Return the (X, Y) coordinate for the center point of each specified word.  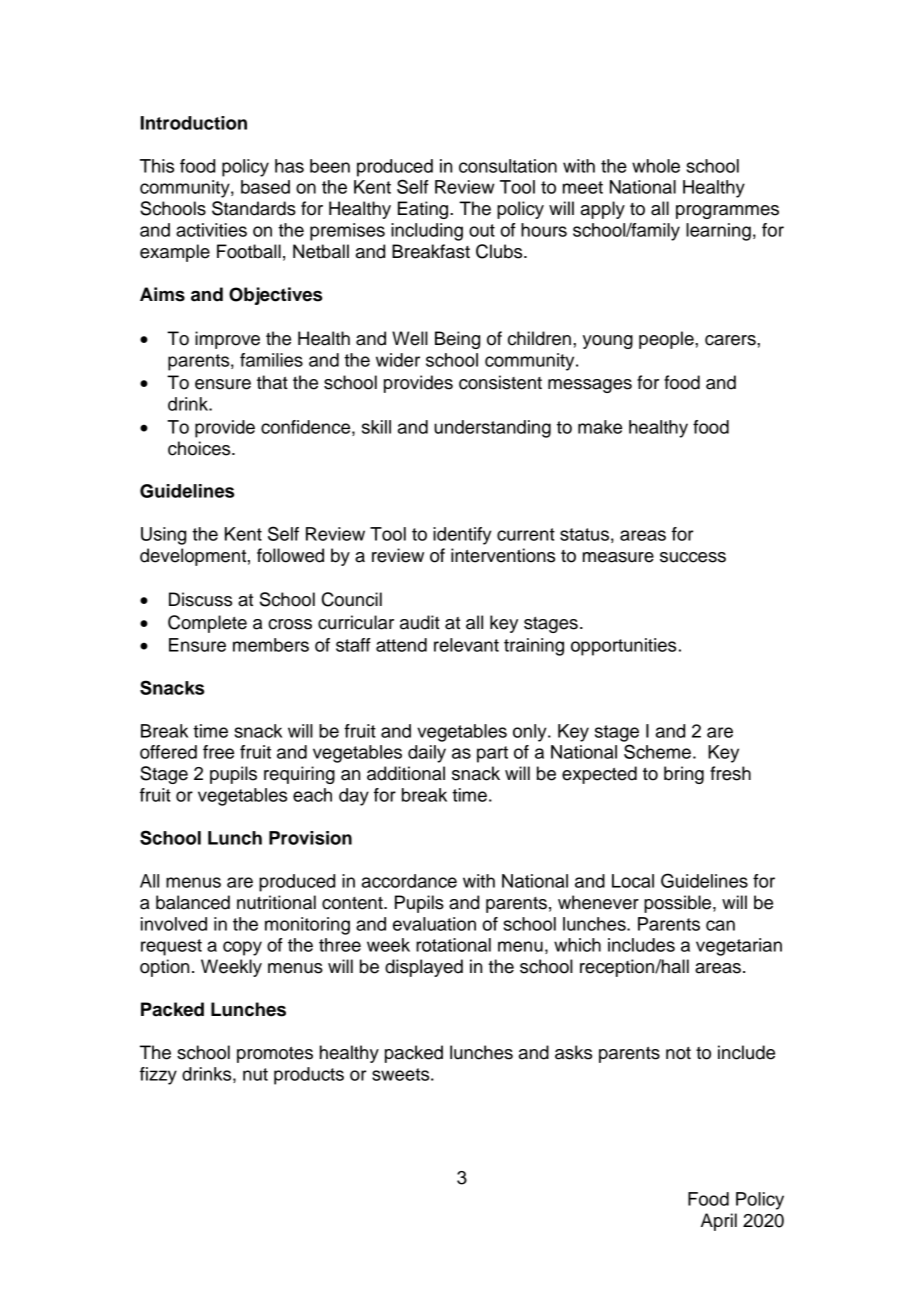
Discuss (200, 599)
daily (427, 754)
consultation (508, 166)
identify (462, 536)
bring (684, 775)
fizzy (158, 1076)
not (678, 1053)
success (693, 557)
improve (227, 340)
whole (656, 166)
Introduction (194, 123)
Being (457, 340)
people (667, 340)
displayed (424, 968)
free (218, 752)
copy (242, 948)
